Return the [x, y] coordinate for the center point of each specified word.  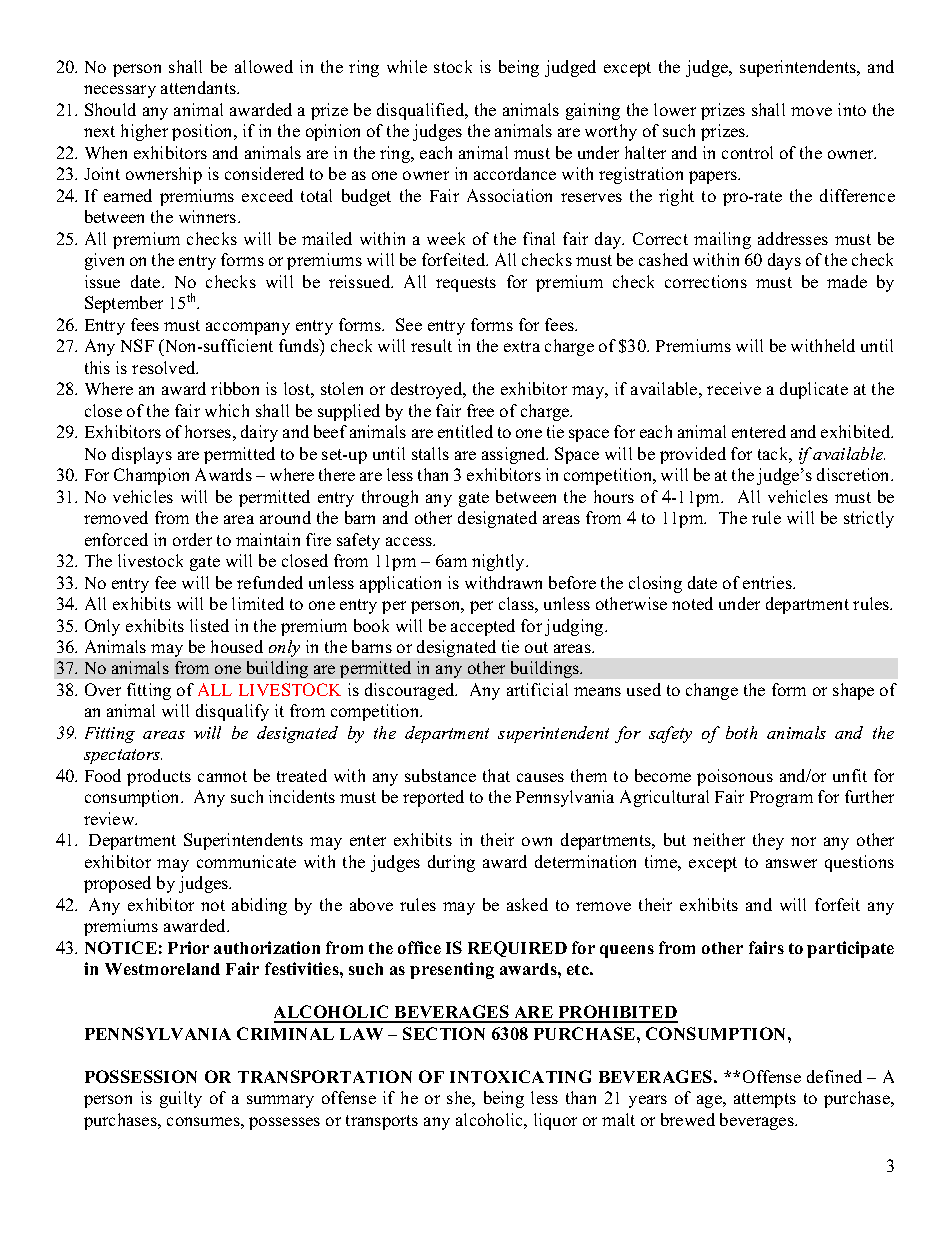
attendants [199, 87]
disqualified [422, 111]
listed [209, 625]
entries [768, 582]
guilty [181, 1099]
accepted [483, 627]
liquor [555, 1121]
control [747, 152]
